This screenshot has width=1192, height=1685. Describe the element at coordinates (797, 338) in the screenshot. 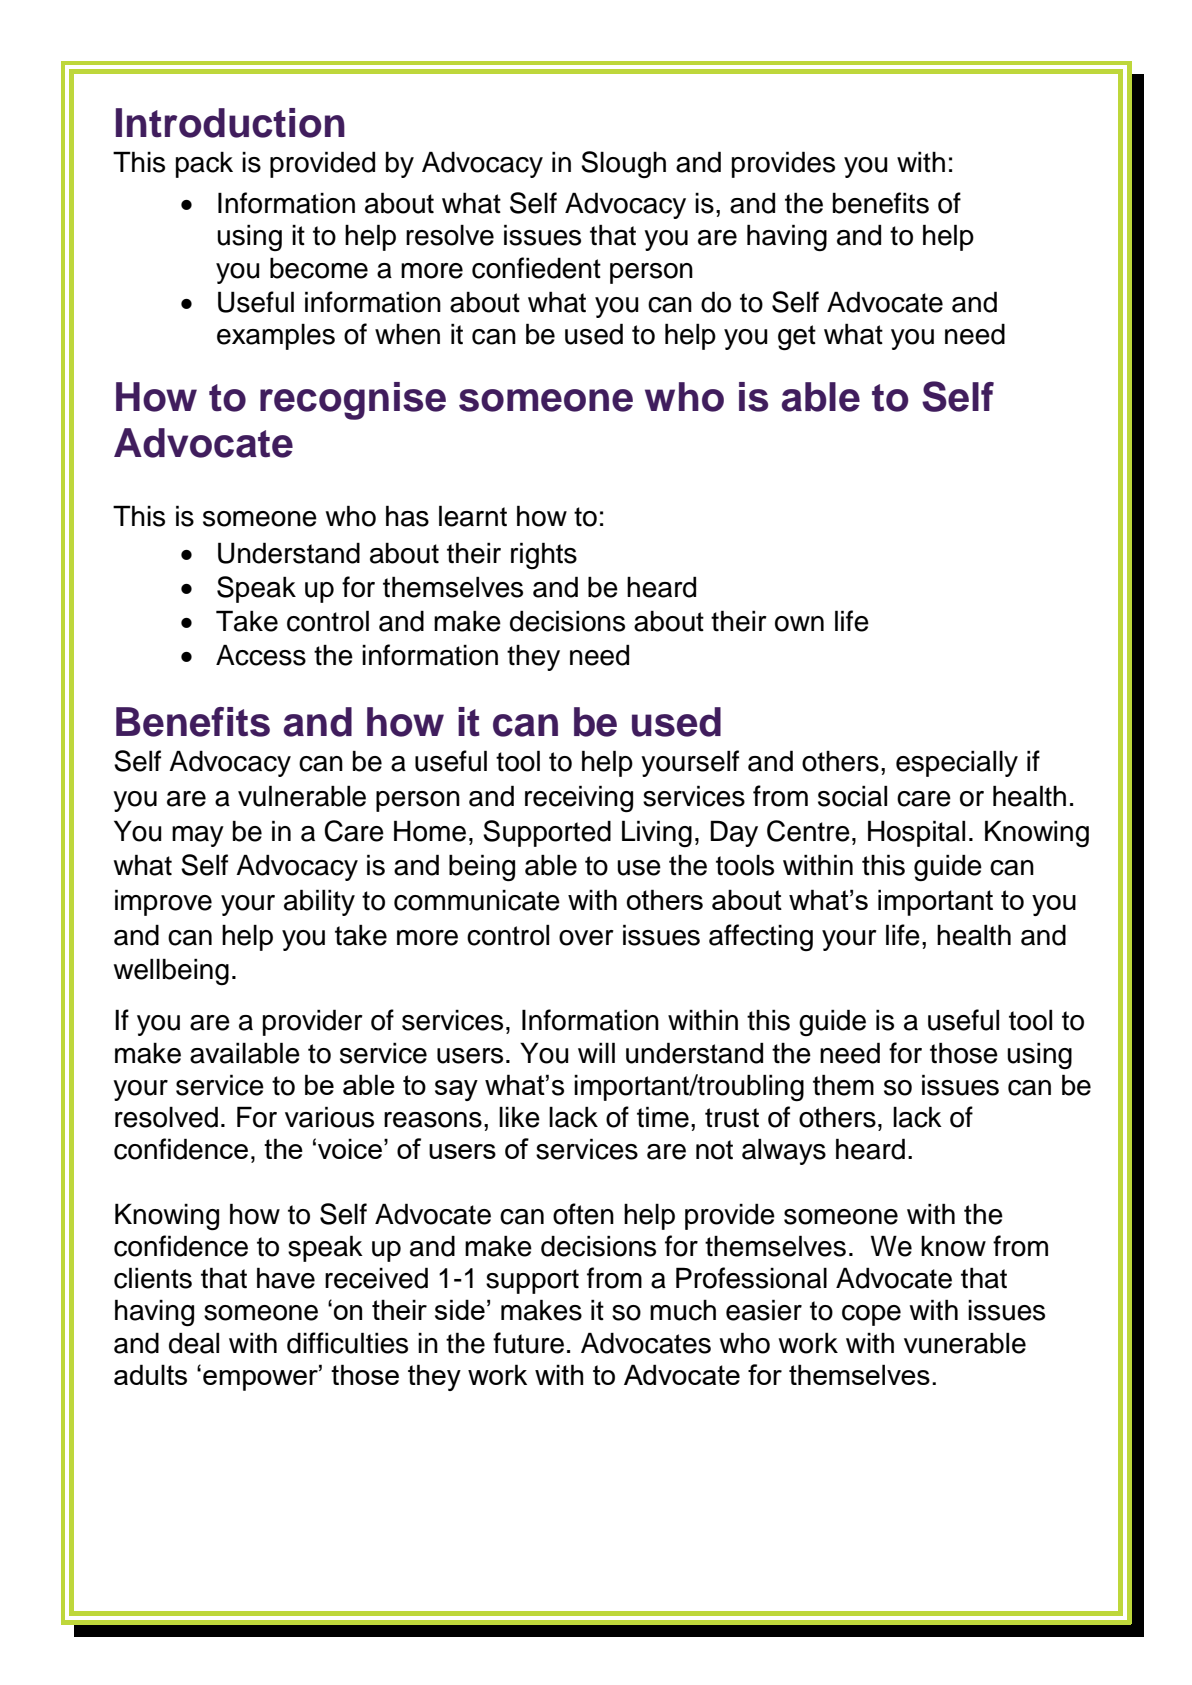

I see `get` at that location.
